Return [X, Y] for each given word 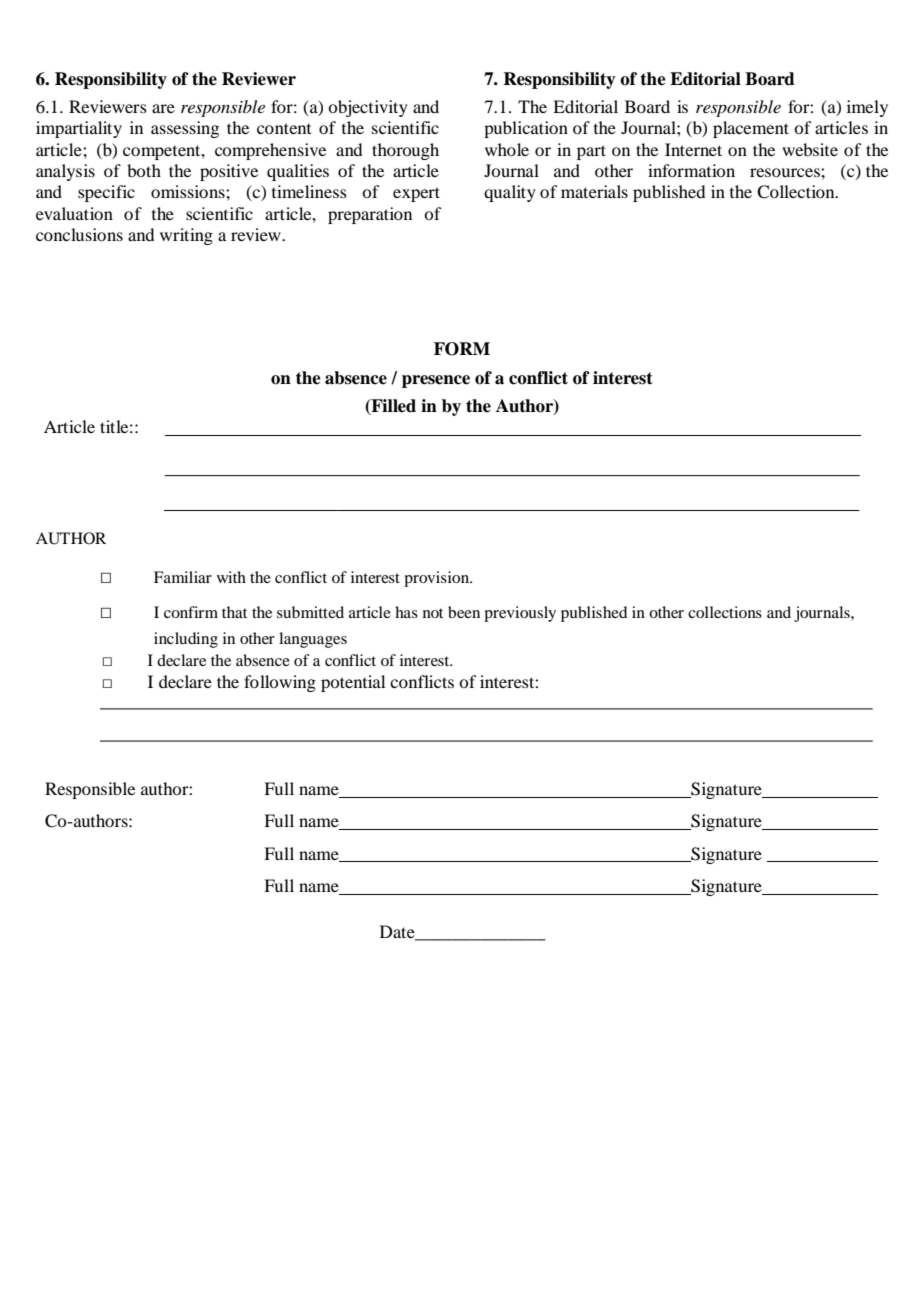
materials [594, 191]
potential [353, 683]
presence [436, 381]
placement [751, 129]
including [186, 640]
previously [520, 614]
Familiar [183, 577]
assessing [185, 129]
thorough [405, 151]
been [464, 612]
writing [186, 236]
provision [438, 579]
